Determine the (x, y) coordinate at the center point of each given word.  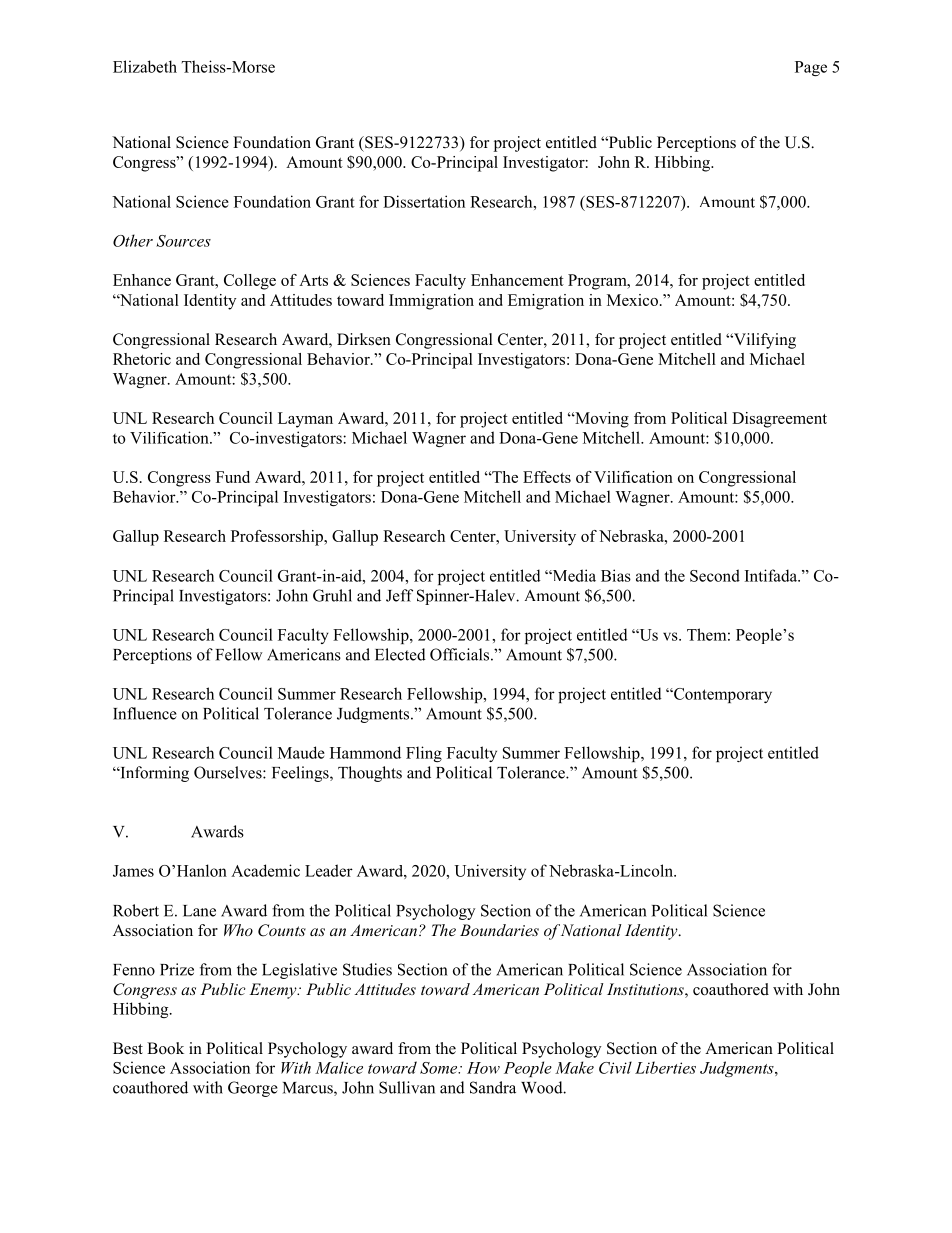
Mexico (632, 300)
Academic (265, 870)
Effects (547, 477)
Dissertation (424, 201)
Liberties (665, 1067)
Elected (400, 654)
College (250, 282)
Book (165, 1048)
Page (811, 68)
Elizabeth (145, 66)
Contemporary (722, 695)
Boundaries (499, 930)
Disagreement (779, 420)
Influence (145, 713)
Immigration (431, 302)
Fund (233, 477)
